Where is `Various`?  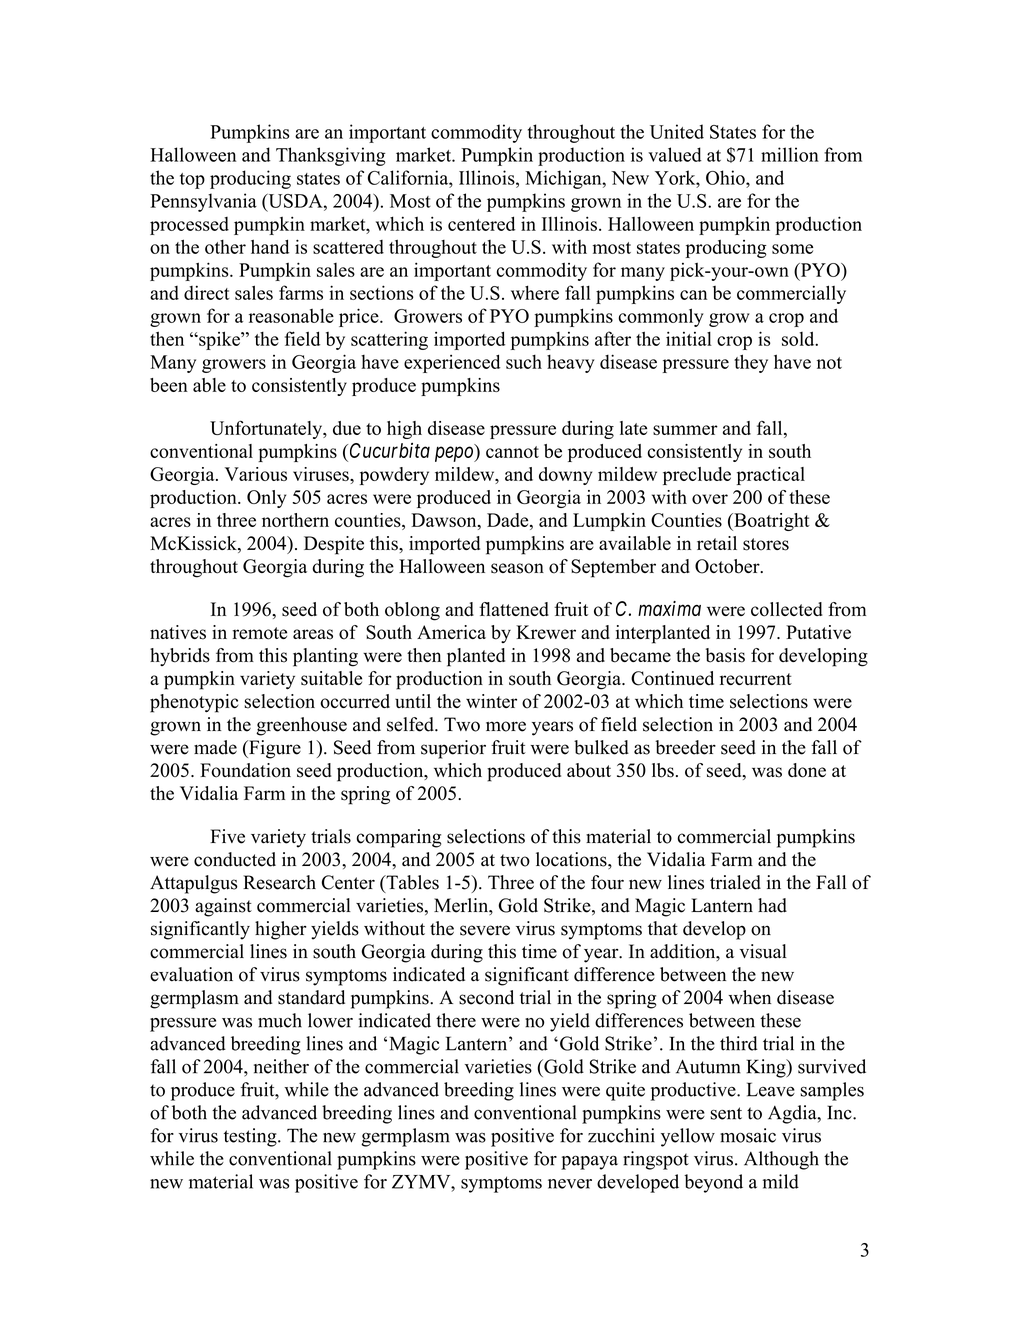 Various is located at coordinates (256, 474).
